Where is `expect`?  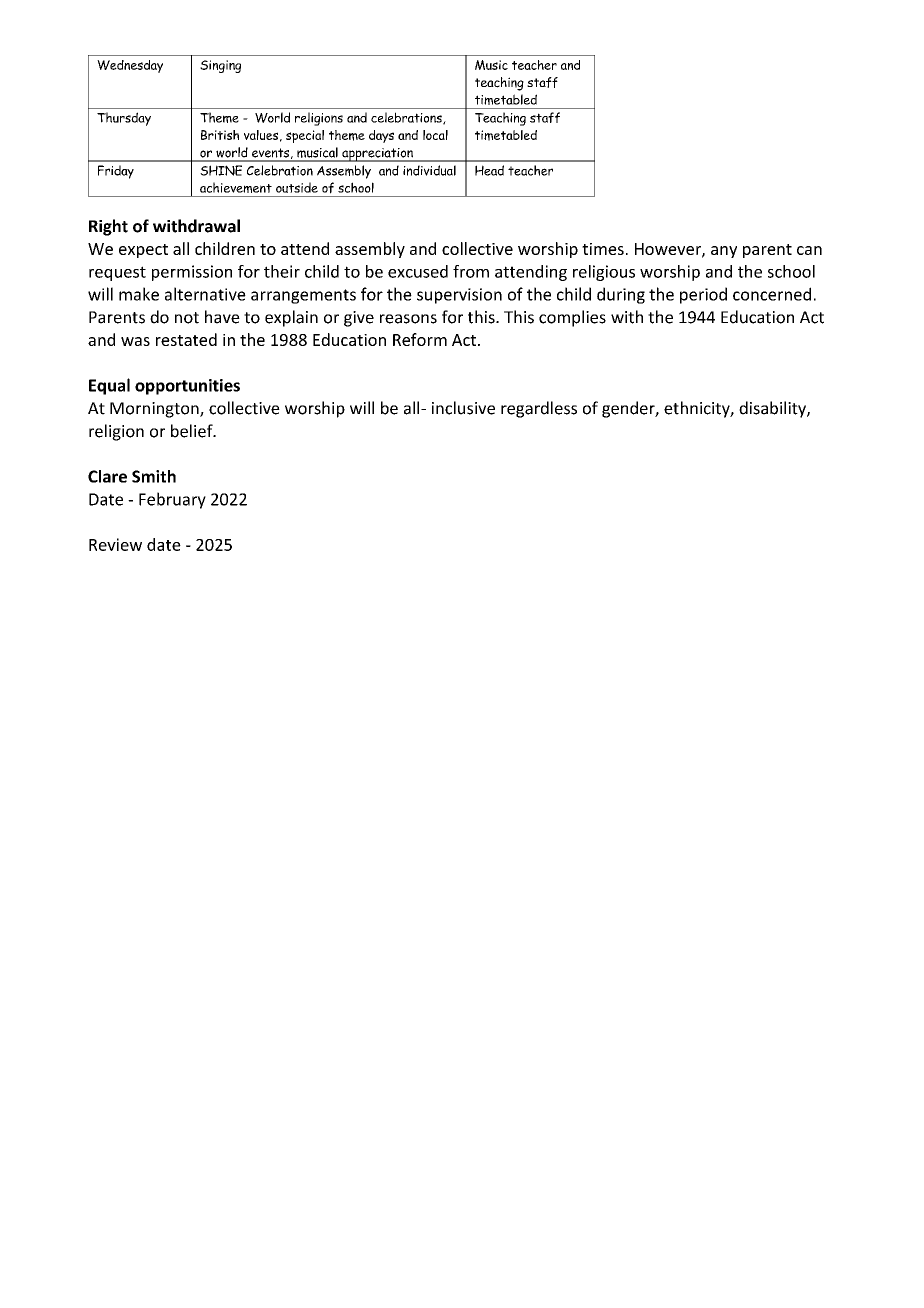
expect is located at coordinates (143, 251).
